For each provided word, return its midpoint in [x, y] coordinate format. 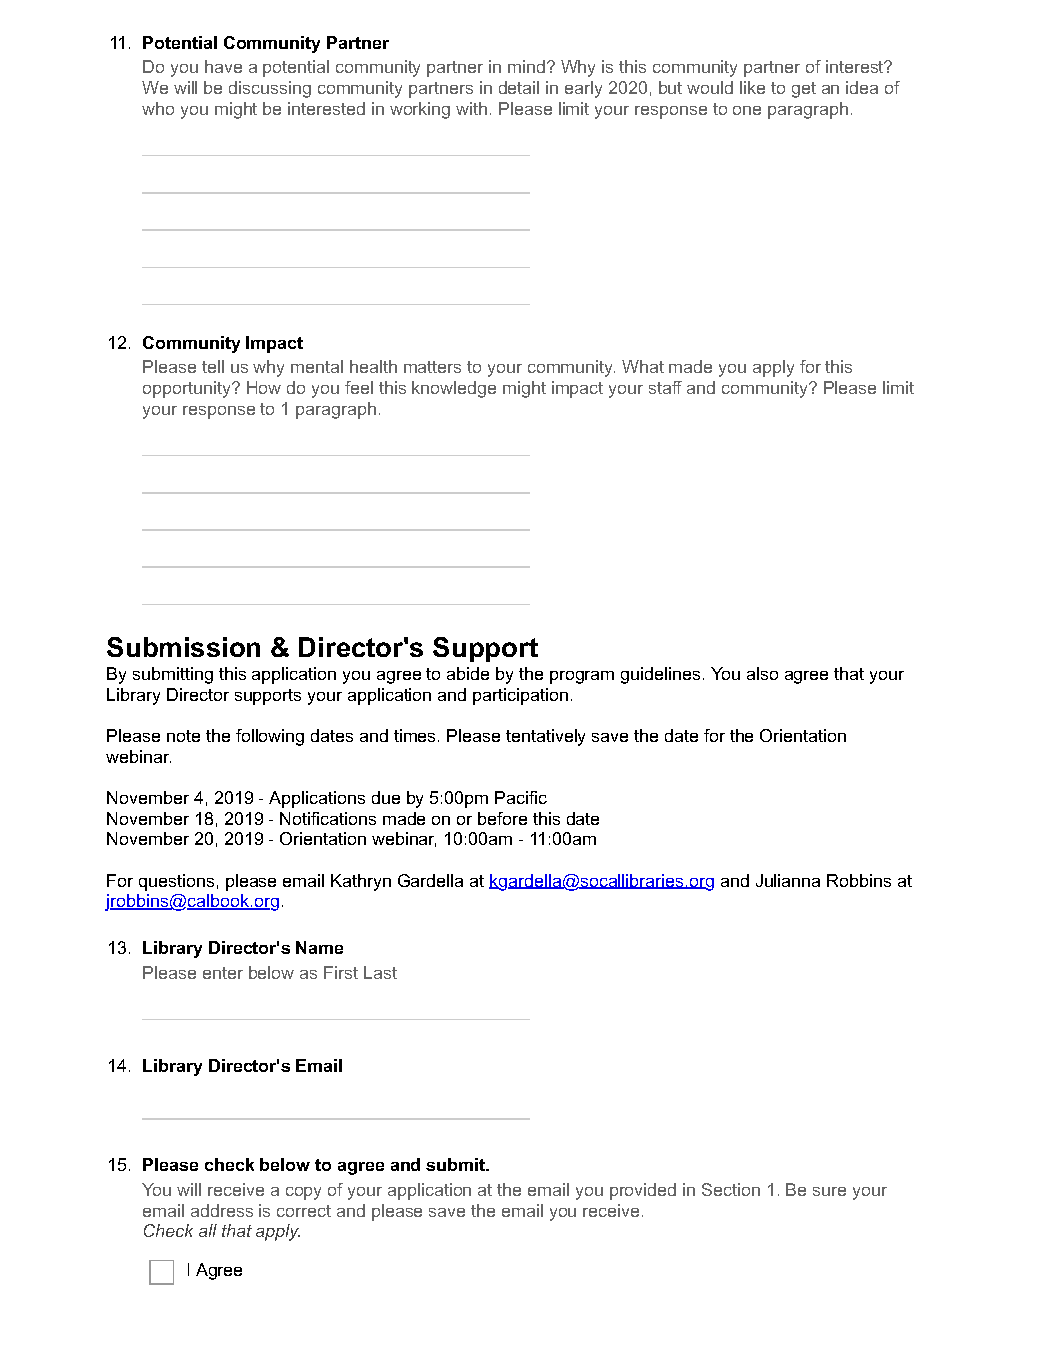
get [804, 90]
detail [519, 87]
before [502, 818]
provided [643, 1191]
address [222, 1210]
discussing [270, 89]
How [264, 387]
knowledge [454, 389]
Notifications [328, 818]
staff [665, 387]
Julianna [788, 880]
